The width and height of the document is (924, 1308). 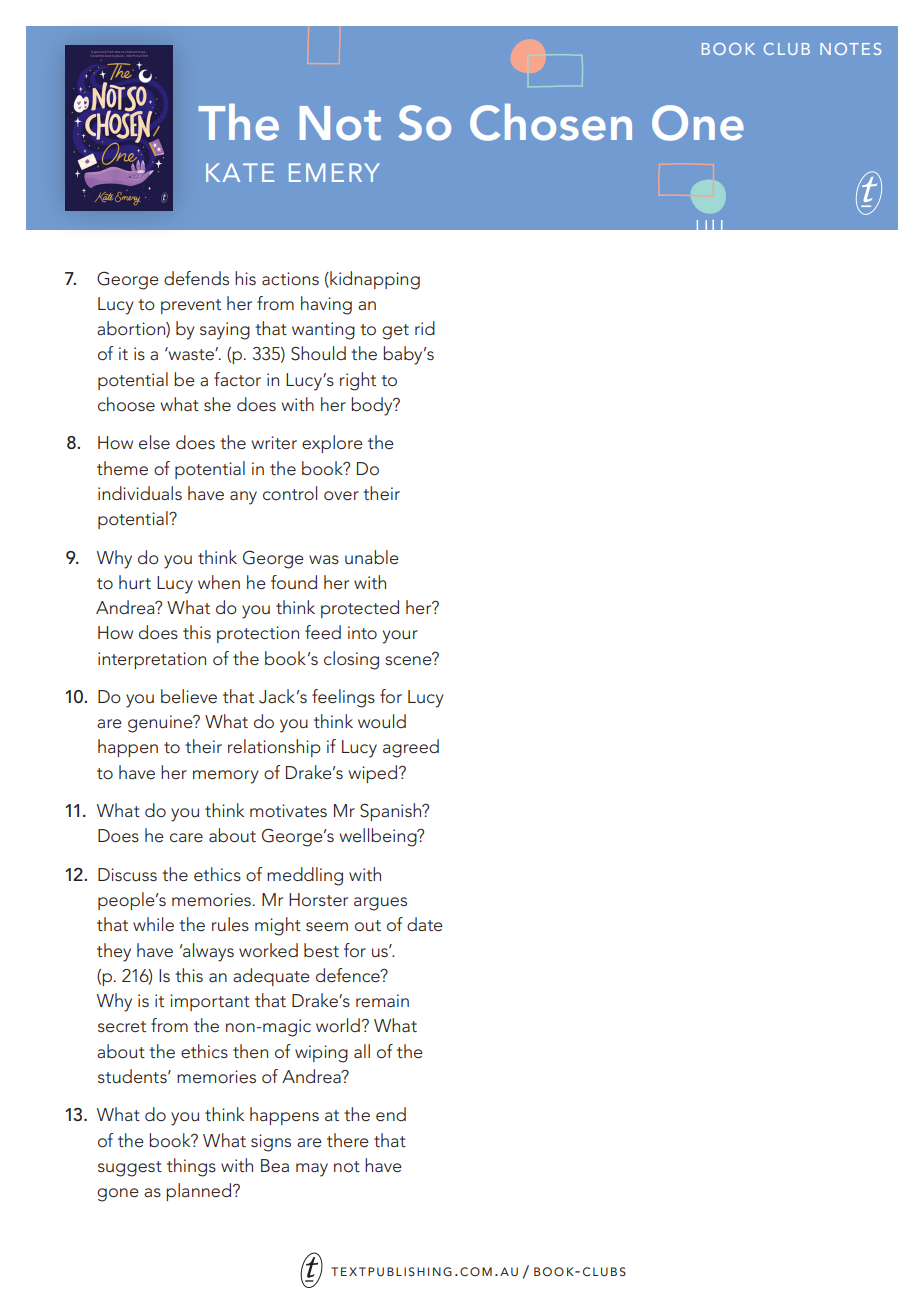 I want to click on scene, so click(x=409, y=659).
